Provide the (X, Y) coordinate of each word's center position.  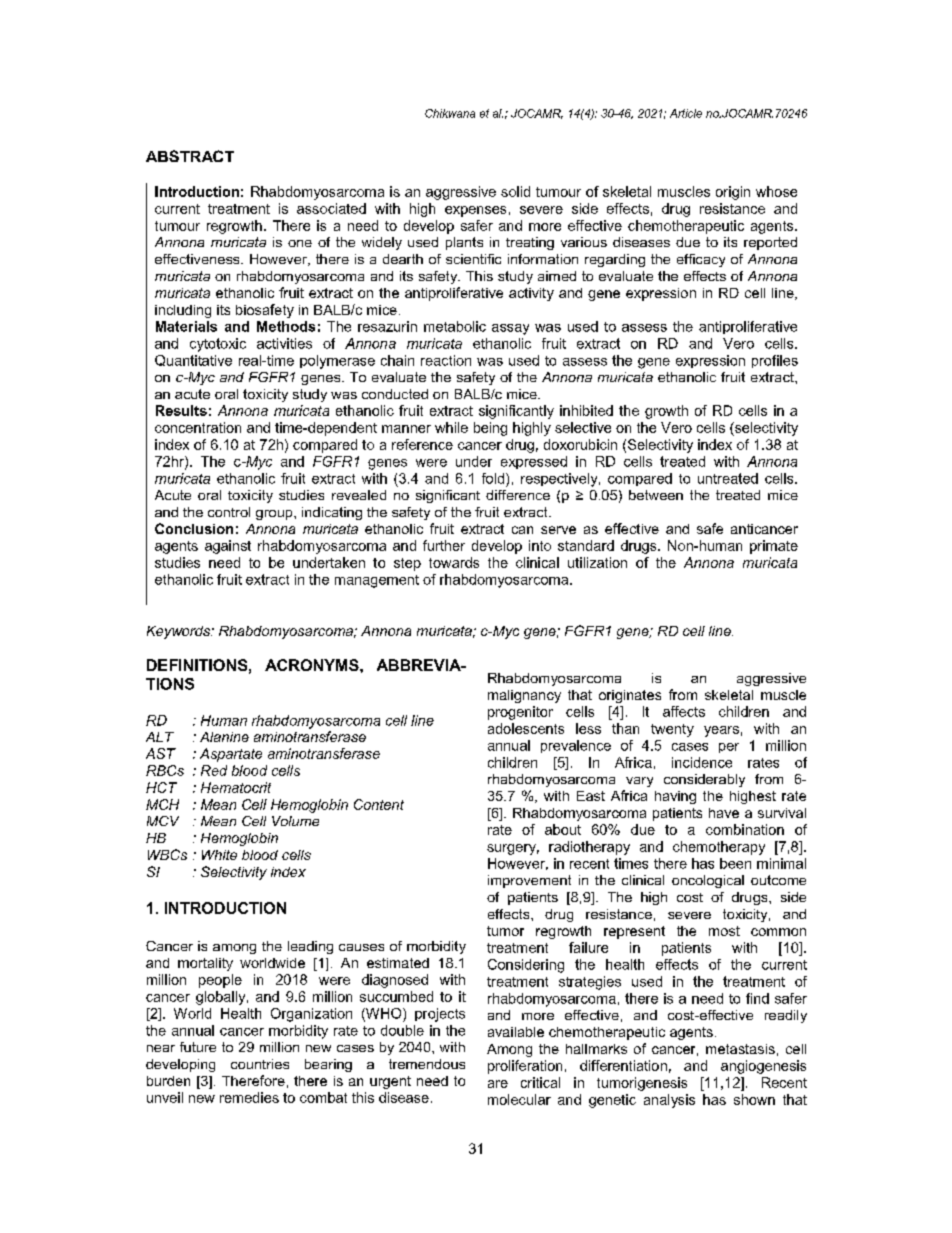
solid (515, 191)
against (228, 547)
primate (774, 547)
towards (454, 562)
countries (260, 1064)
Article (686, 113)
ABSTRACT (190, 156)
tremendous (427, 1064)
